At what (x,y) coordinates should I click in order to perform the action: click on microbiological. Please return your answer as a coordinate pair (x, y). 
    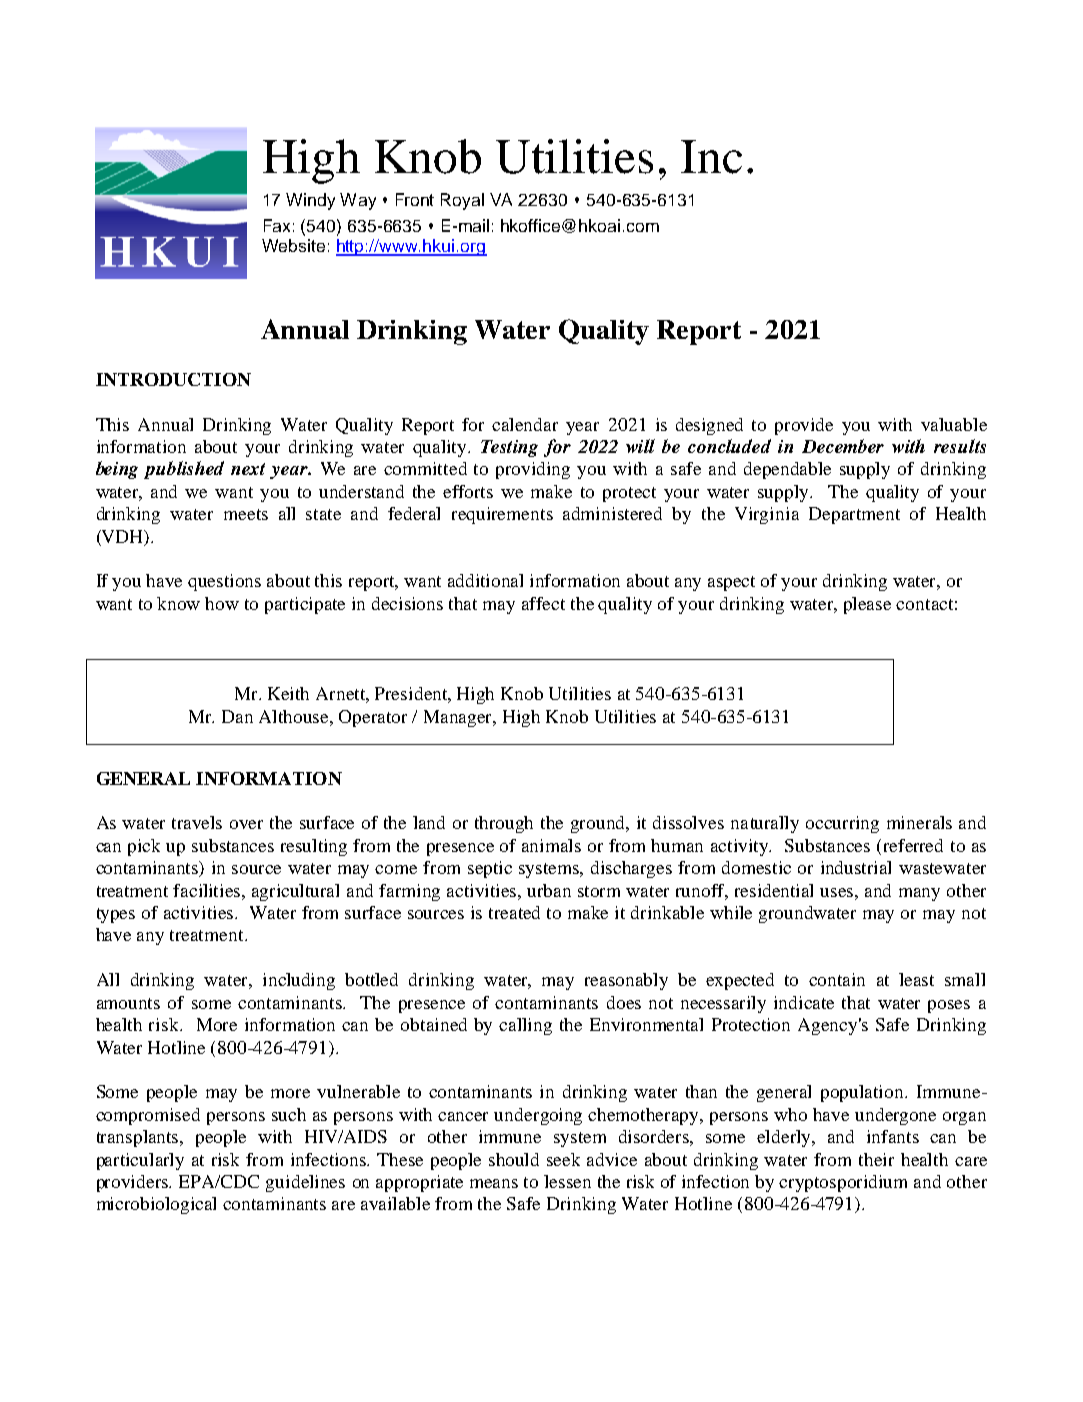
    Looking at the image, I should click on (156, 1205).
